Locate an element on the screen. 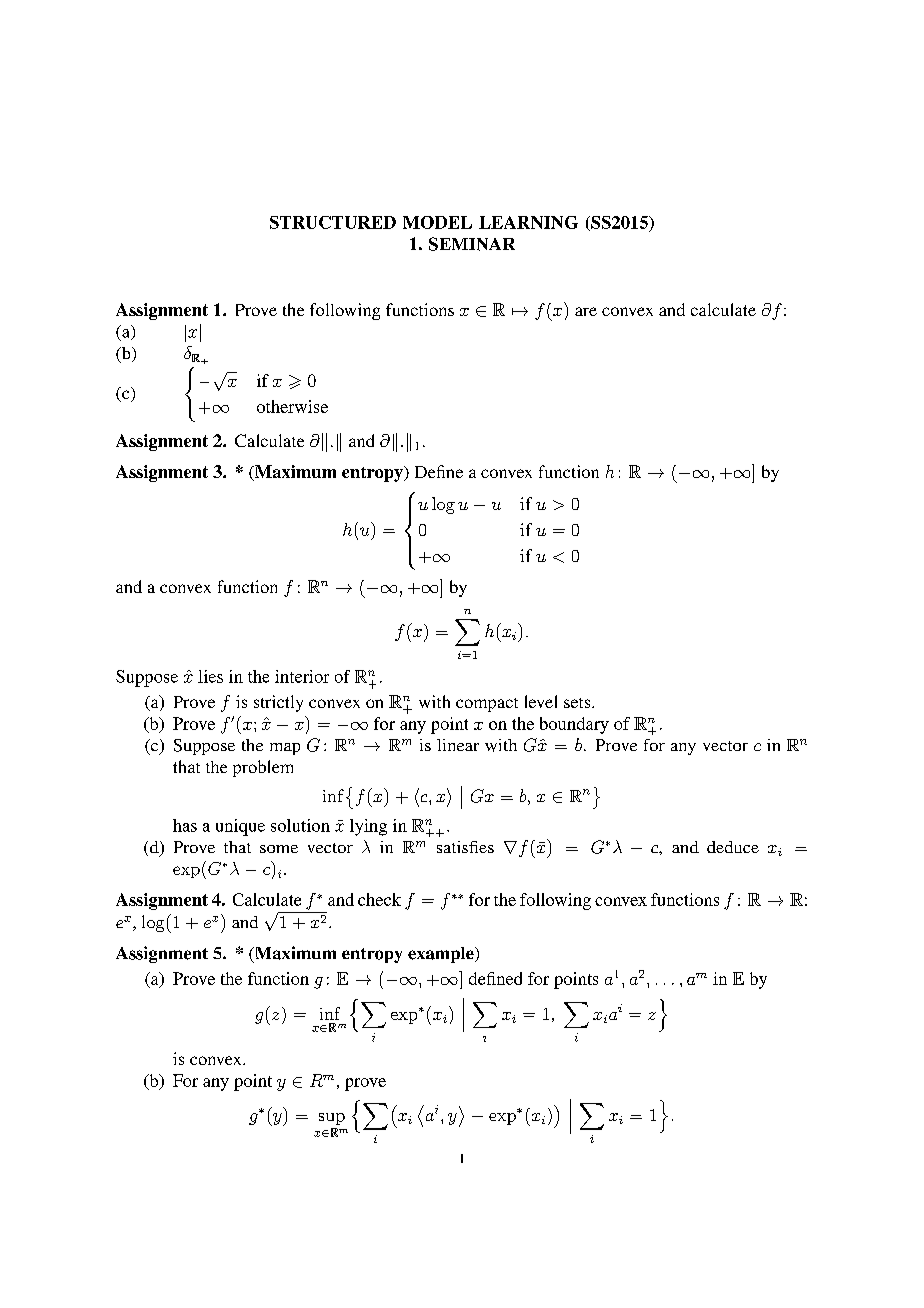 This screenshot has height=1308, width=924. MODEL is located at coordinates (437, 222).
